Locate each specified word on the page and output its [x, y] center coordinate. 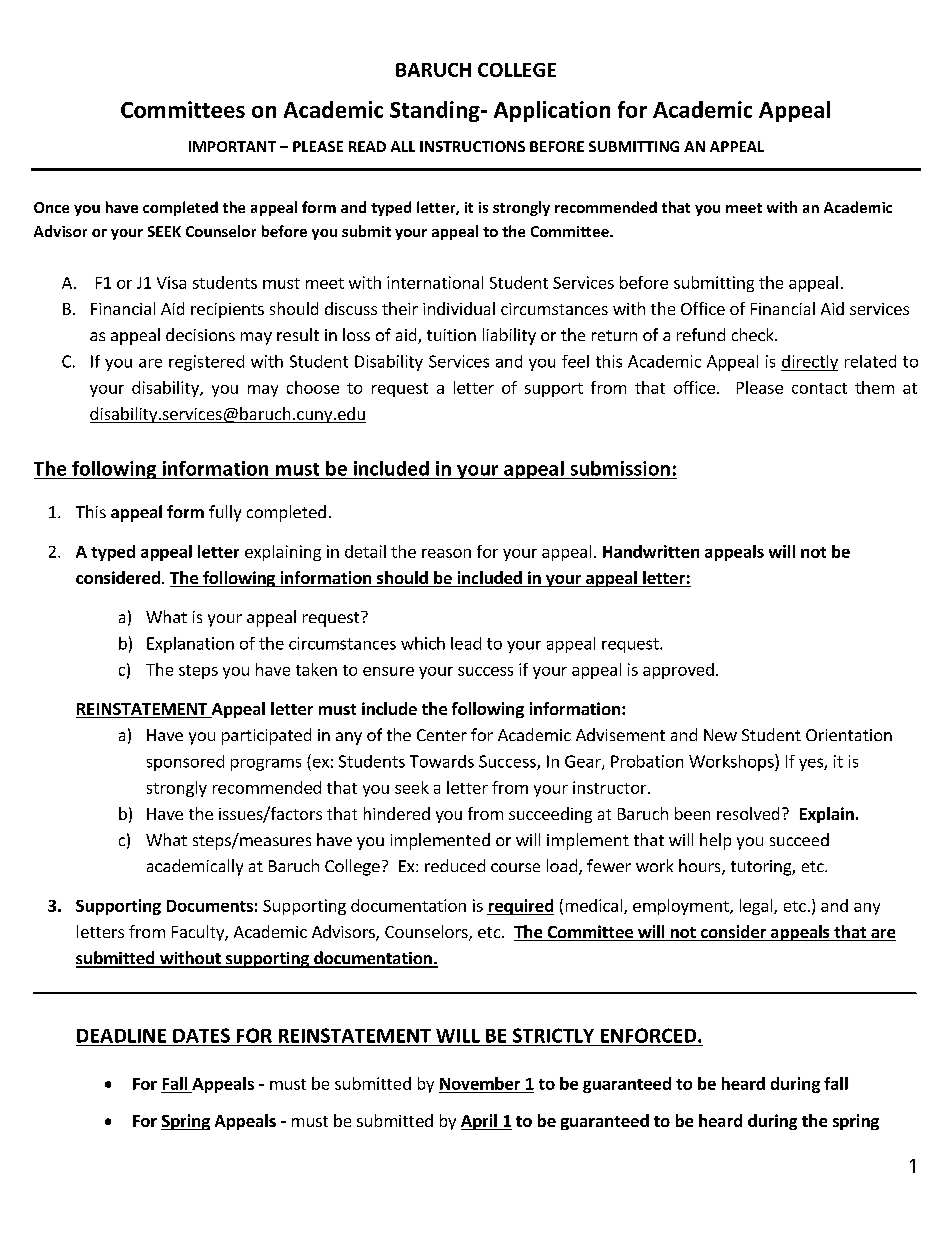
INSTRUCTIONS [472, 146]
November [481, 1085]
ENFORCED [650, 1035]
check [754, 334]
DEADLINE [121, 1036]
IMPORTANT [232, 146]
